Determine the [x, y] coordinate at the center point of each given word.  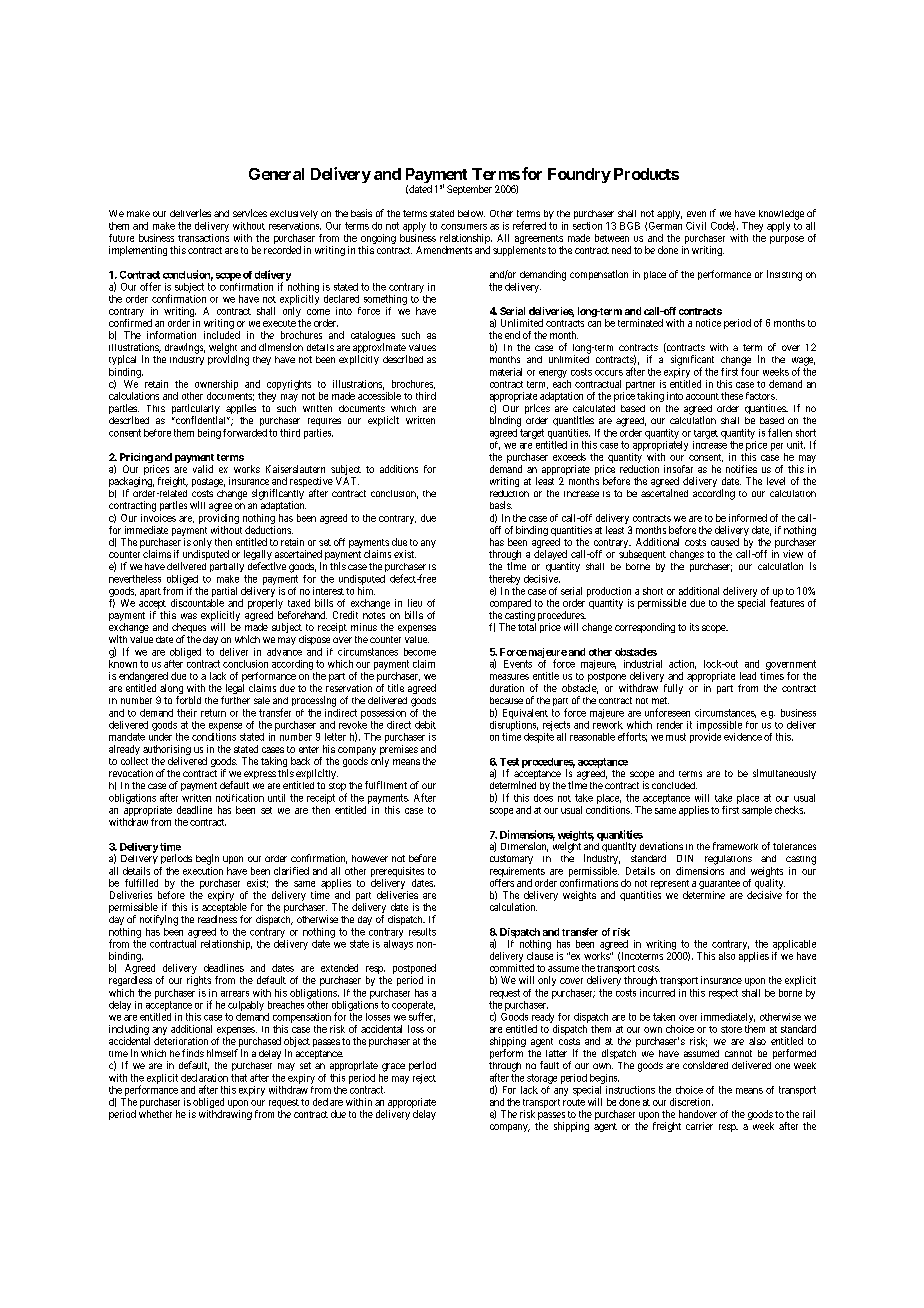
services [250, 213]
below [471, 213]
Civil [696, 226]
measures [509, 677]
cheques [189, 629]
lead [748, 676]
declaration [204, 1078]
